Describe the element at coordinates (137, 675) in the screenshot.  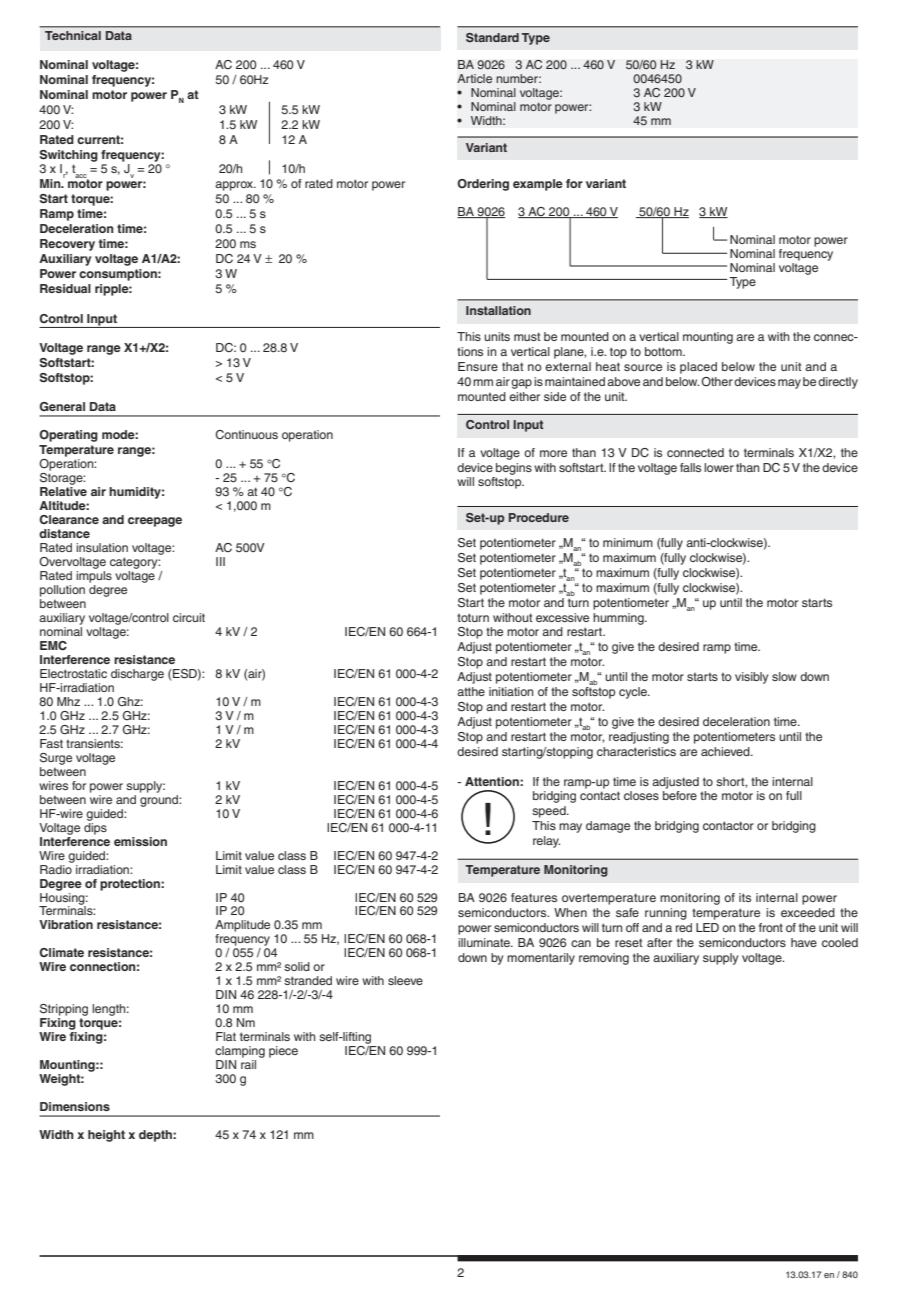
I see `discharge` at that location.
